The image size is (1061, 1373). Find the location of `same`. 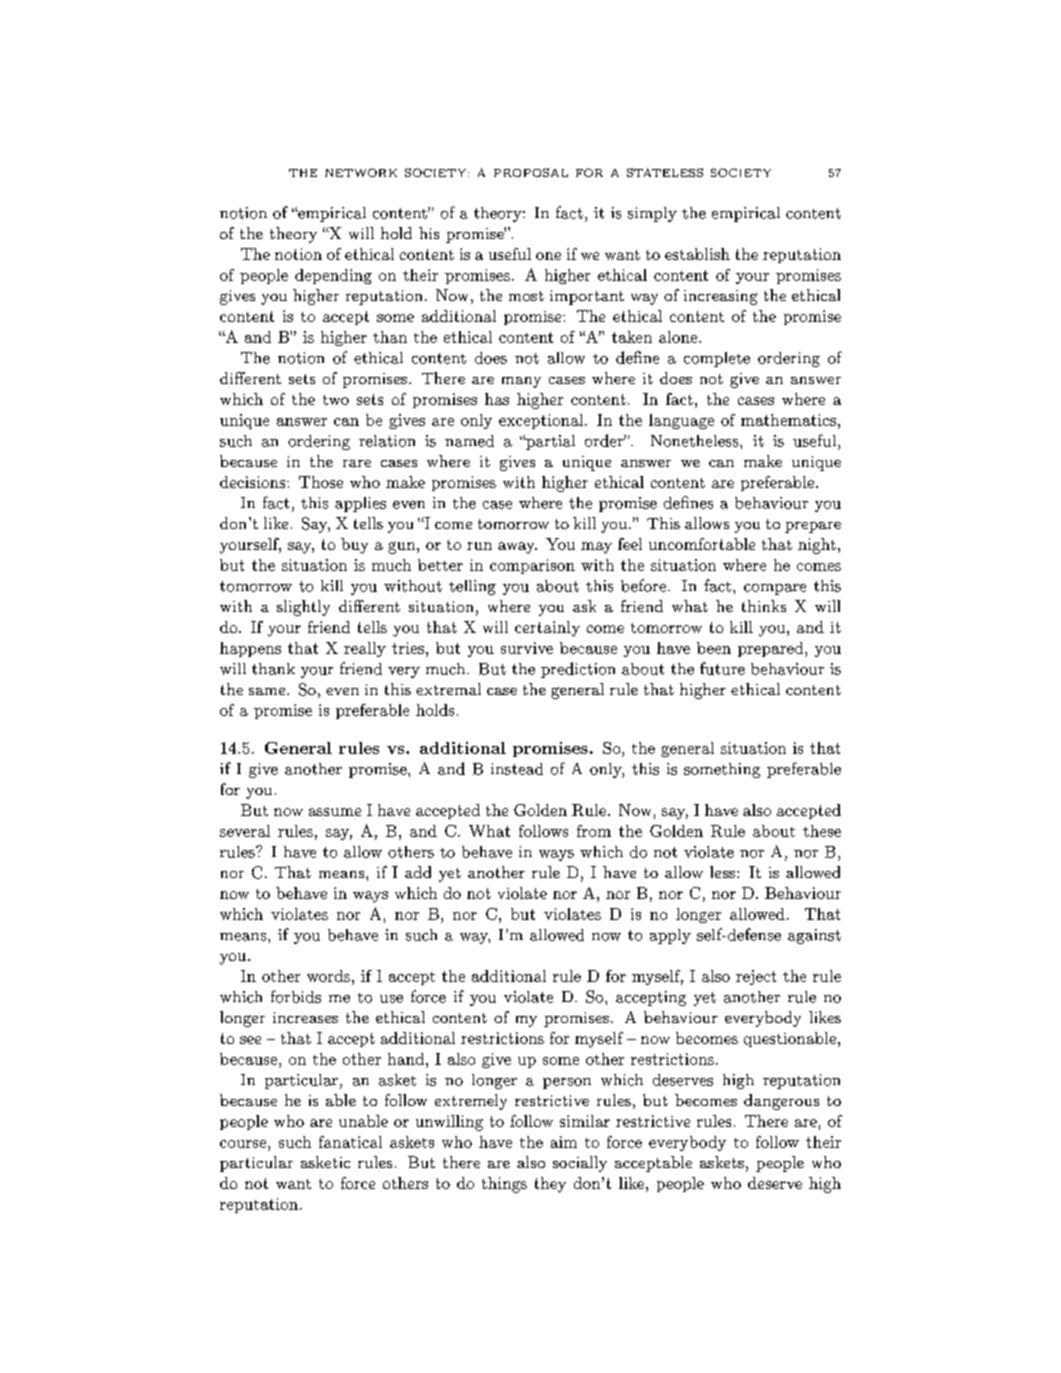

same is located at coordinates (268, 691).
